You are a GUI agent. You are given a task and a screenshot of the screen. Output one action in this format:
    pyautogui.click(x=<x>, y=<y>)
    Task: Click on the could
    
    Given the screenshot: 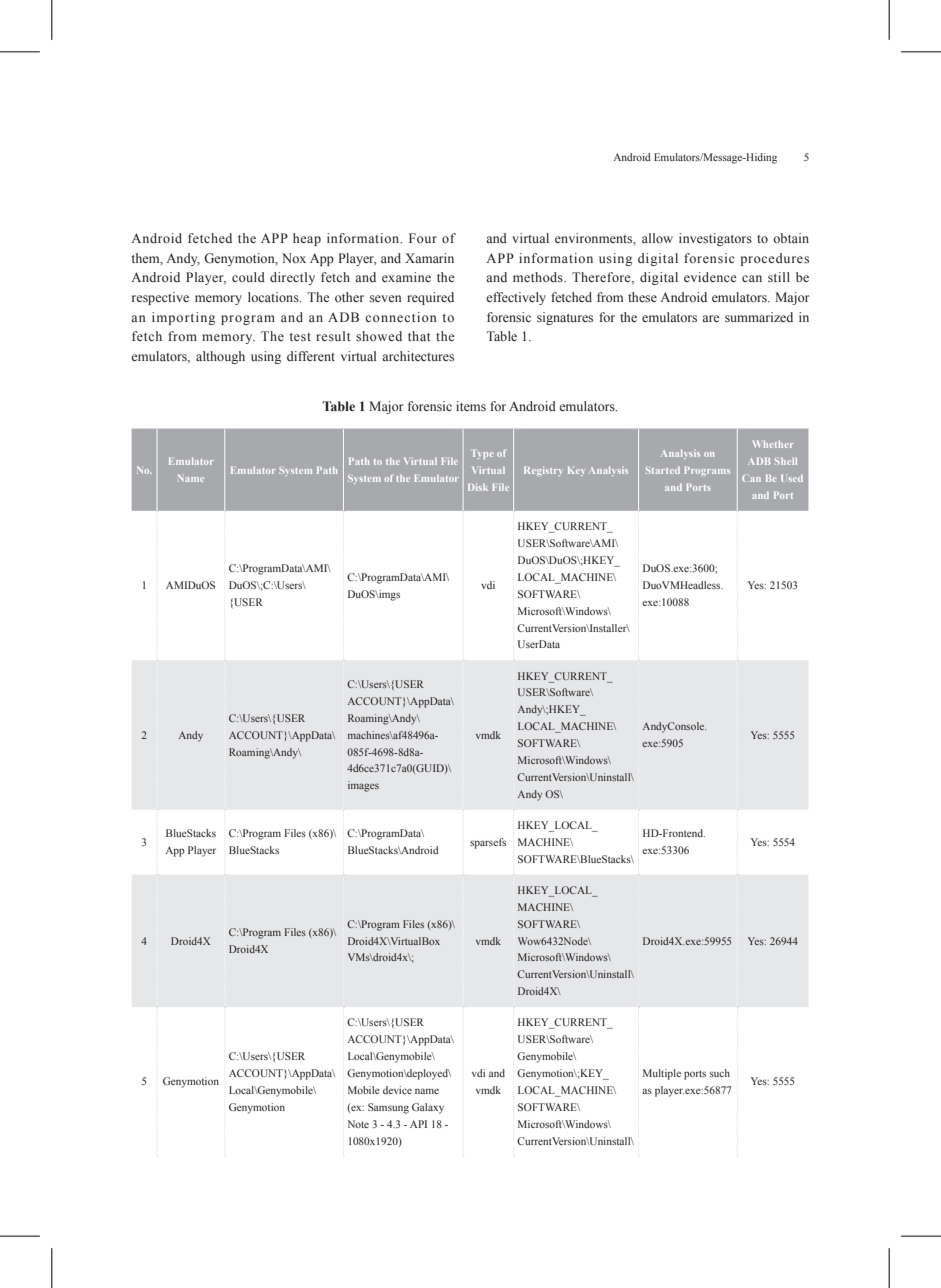 What is the action you would take?
    pyautogui.click(x=248, y=277)
